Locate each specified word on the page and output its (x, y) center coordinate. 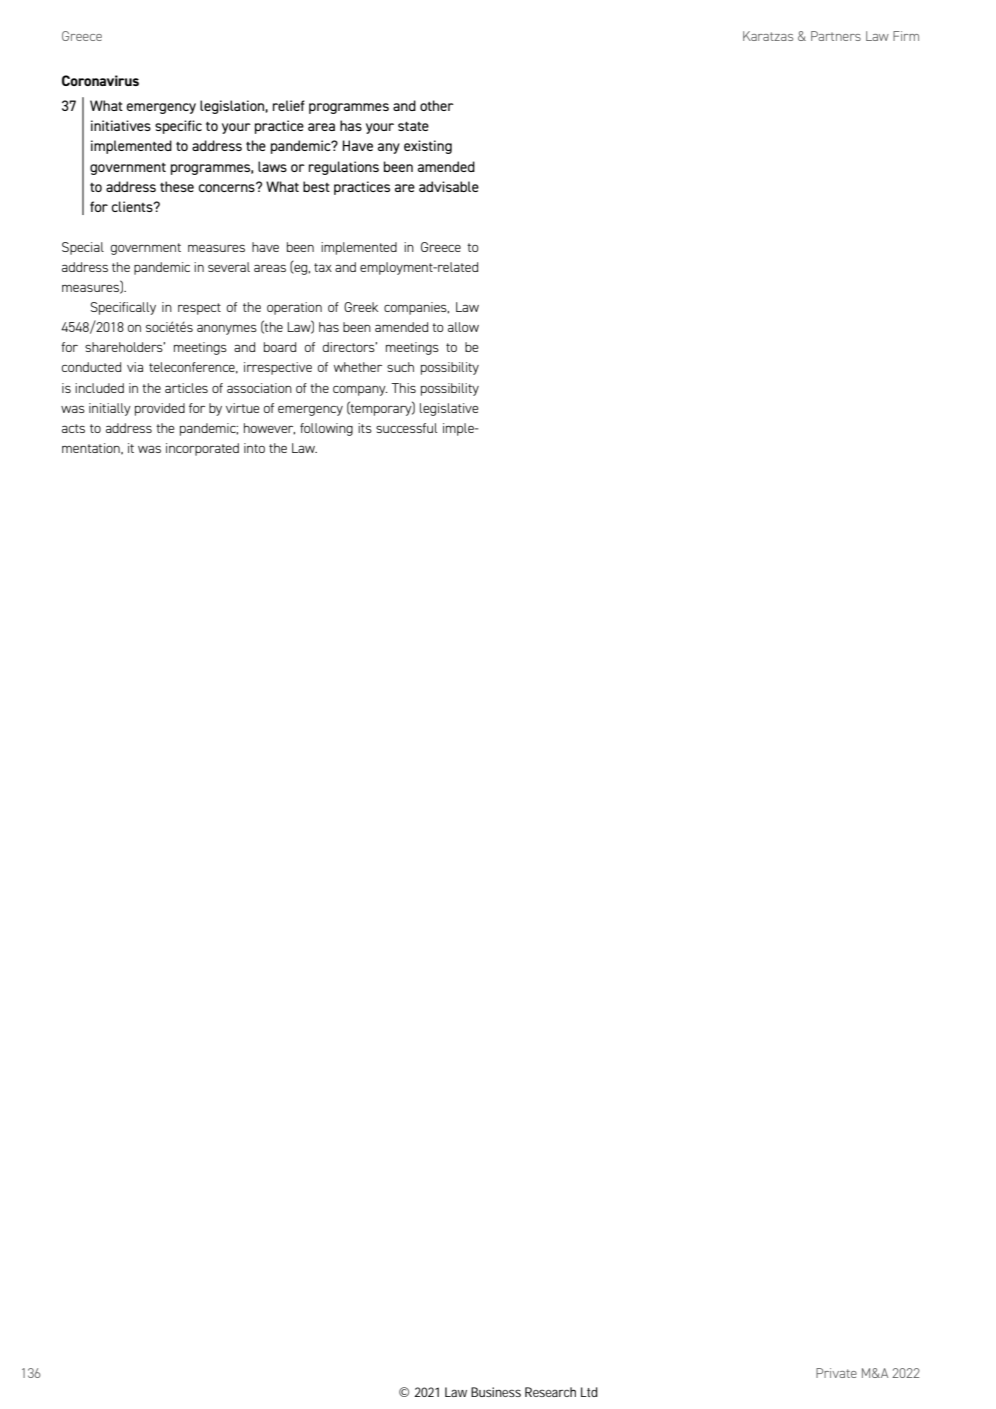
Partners (836, 36)
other (437, 105)
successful (406, 428)
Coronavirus (100, 80)
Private (836, 1373)
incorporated (202, 449)
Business (496, 1392)
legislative (449, 409)
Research (550, 1392)
